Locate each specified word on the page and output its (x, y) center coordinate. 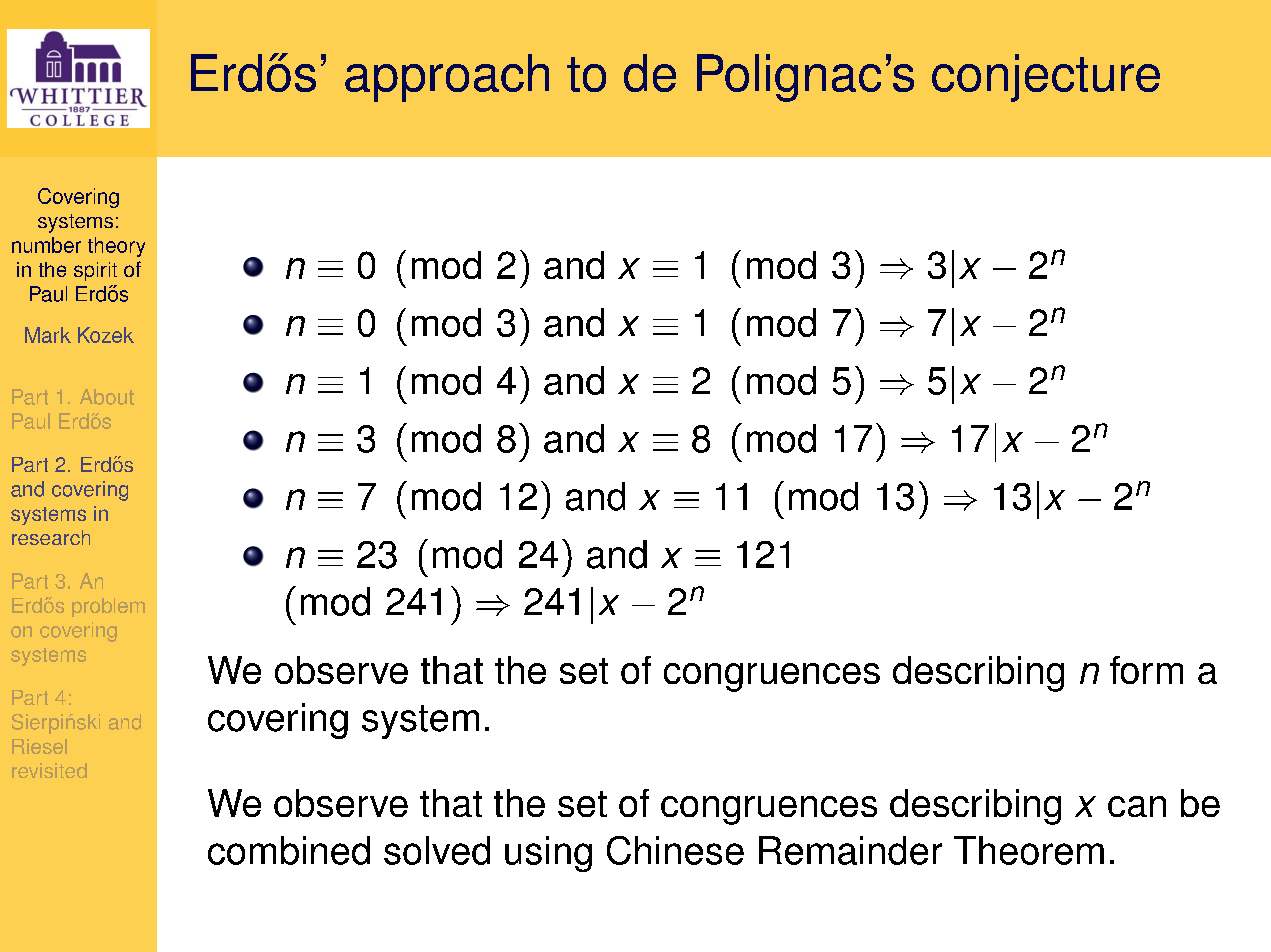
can (1137, 806)
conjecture (1046, 78)
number (46, 245)
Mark (48, 335)
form (1146, 670)
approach (447, 78)
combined (289, 850)
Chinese (675, 850)
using (548, 854)
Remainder (850, 850)
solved (437, 850)
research (51, 537)
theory (116, 247)
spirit (95, 271)
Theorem (1029, 850)
